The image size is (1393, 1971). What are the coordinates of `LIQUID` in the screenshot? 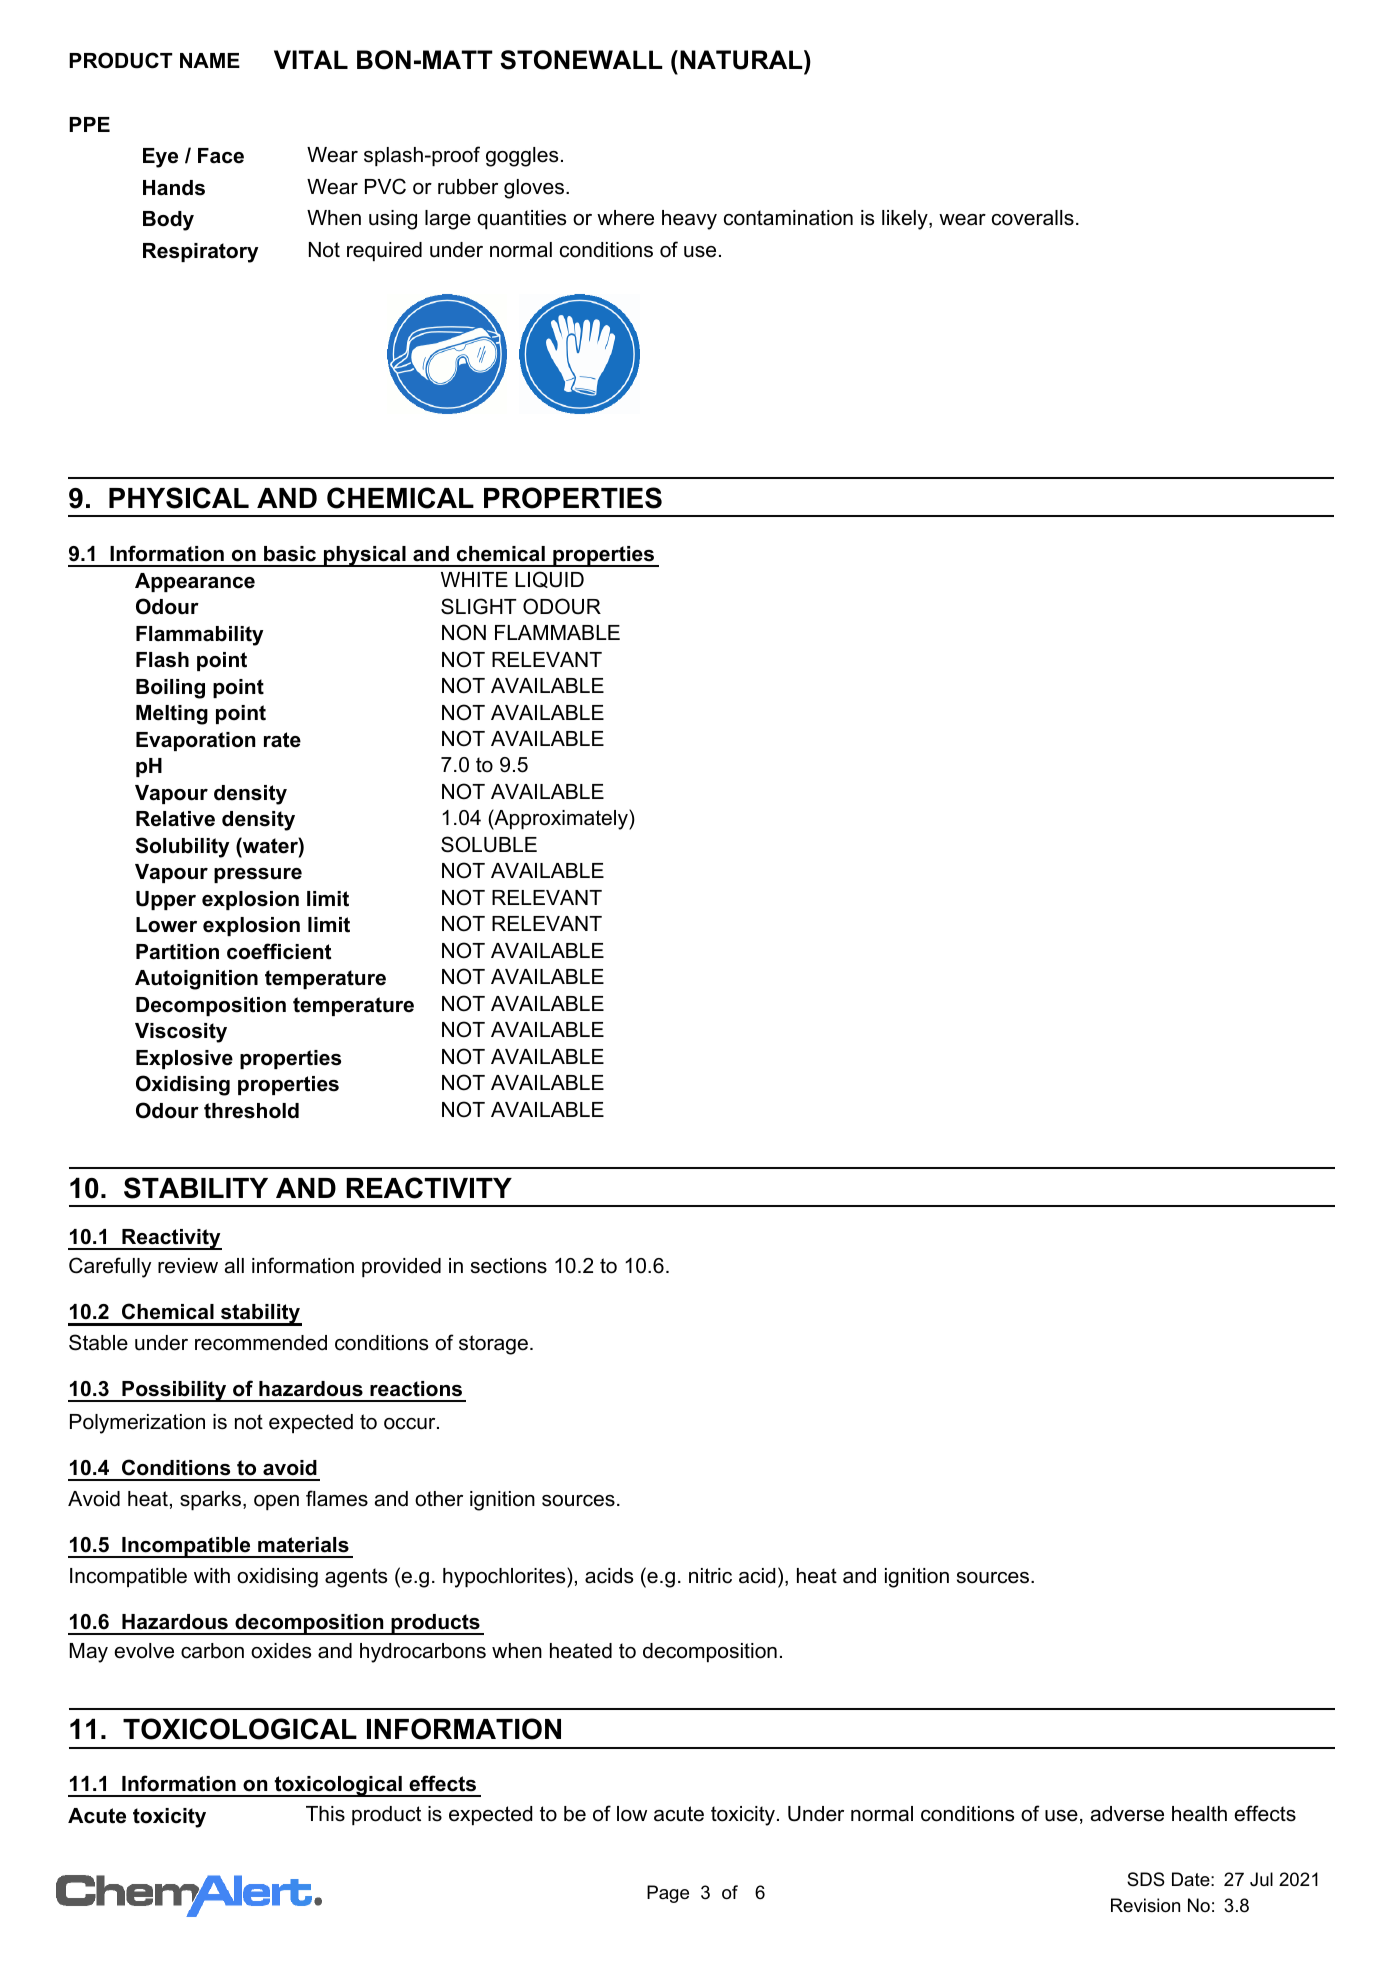 It's located at (549, 579).
